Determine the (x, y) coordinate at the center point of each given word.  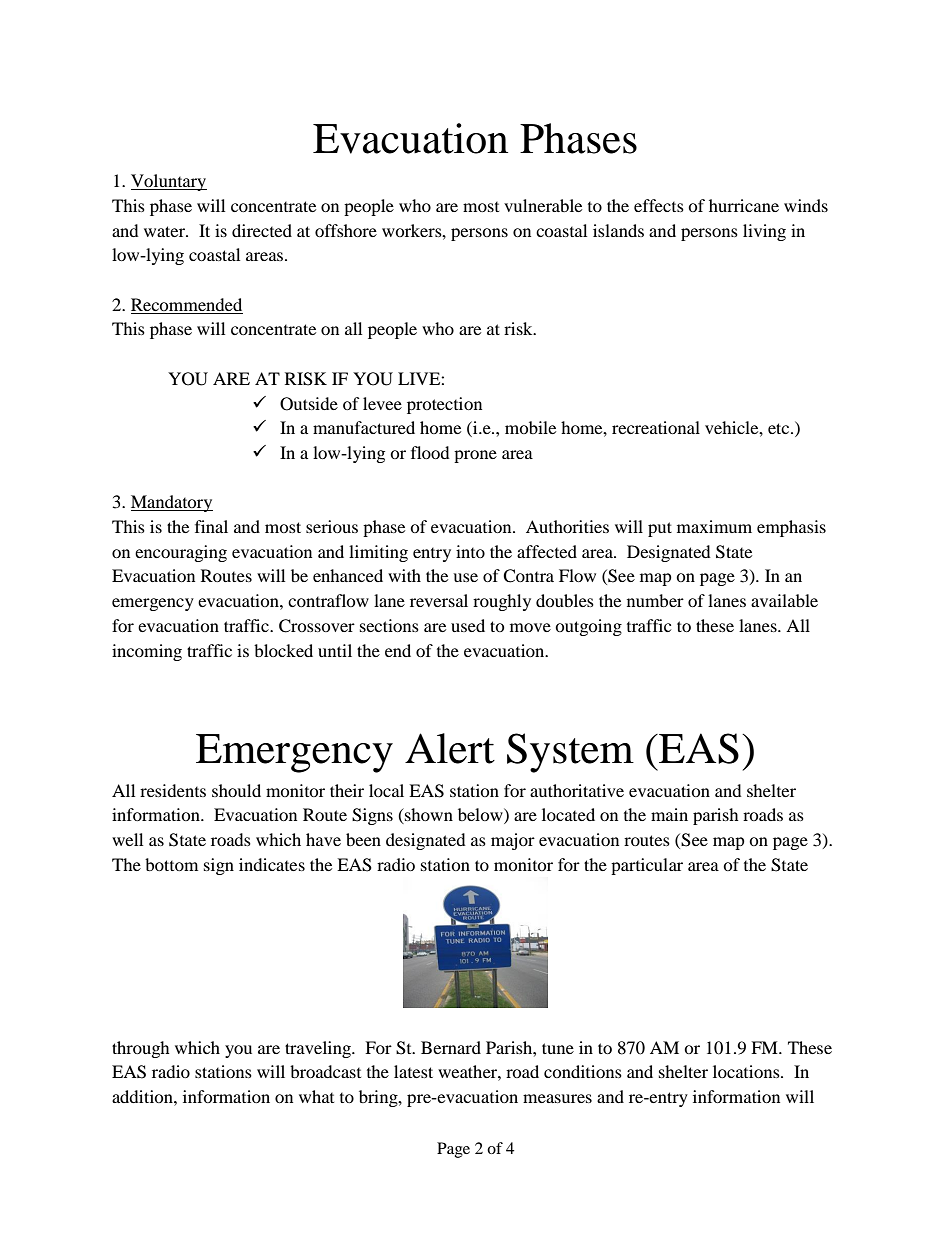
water (165, 231)
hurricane (744, 205)
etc (780, 428)
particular (647, 866)
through (141, 1049)
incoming (147, 652)
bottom (171, 864)
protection (444, 405)
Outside (309, 404)
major (513, 841)
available (784, 600)
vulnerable (543, 205)
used (468, 625)
